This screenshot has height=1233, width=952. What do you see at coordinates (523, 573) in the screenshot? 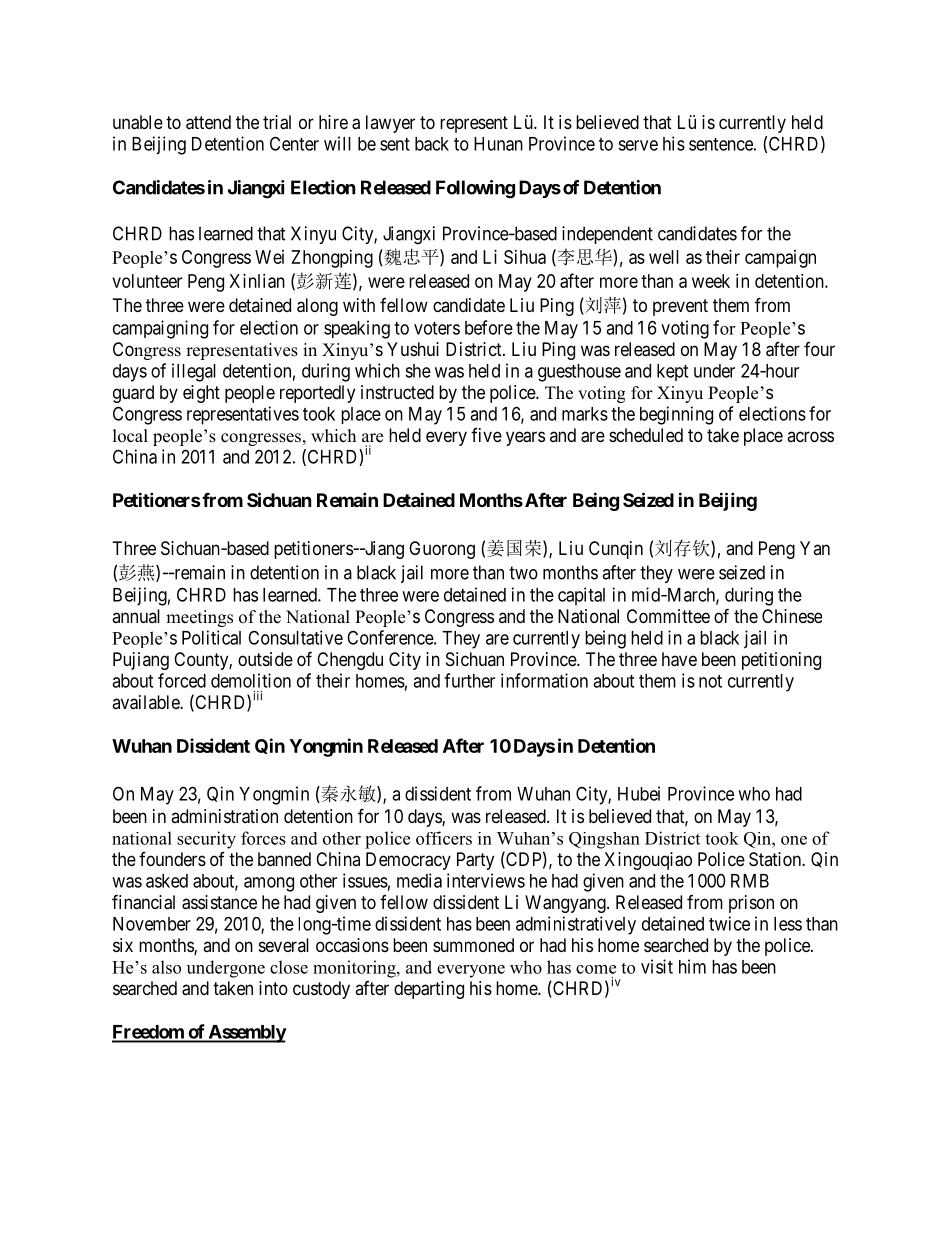
I see `two` at bounding box center [523, 573].
